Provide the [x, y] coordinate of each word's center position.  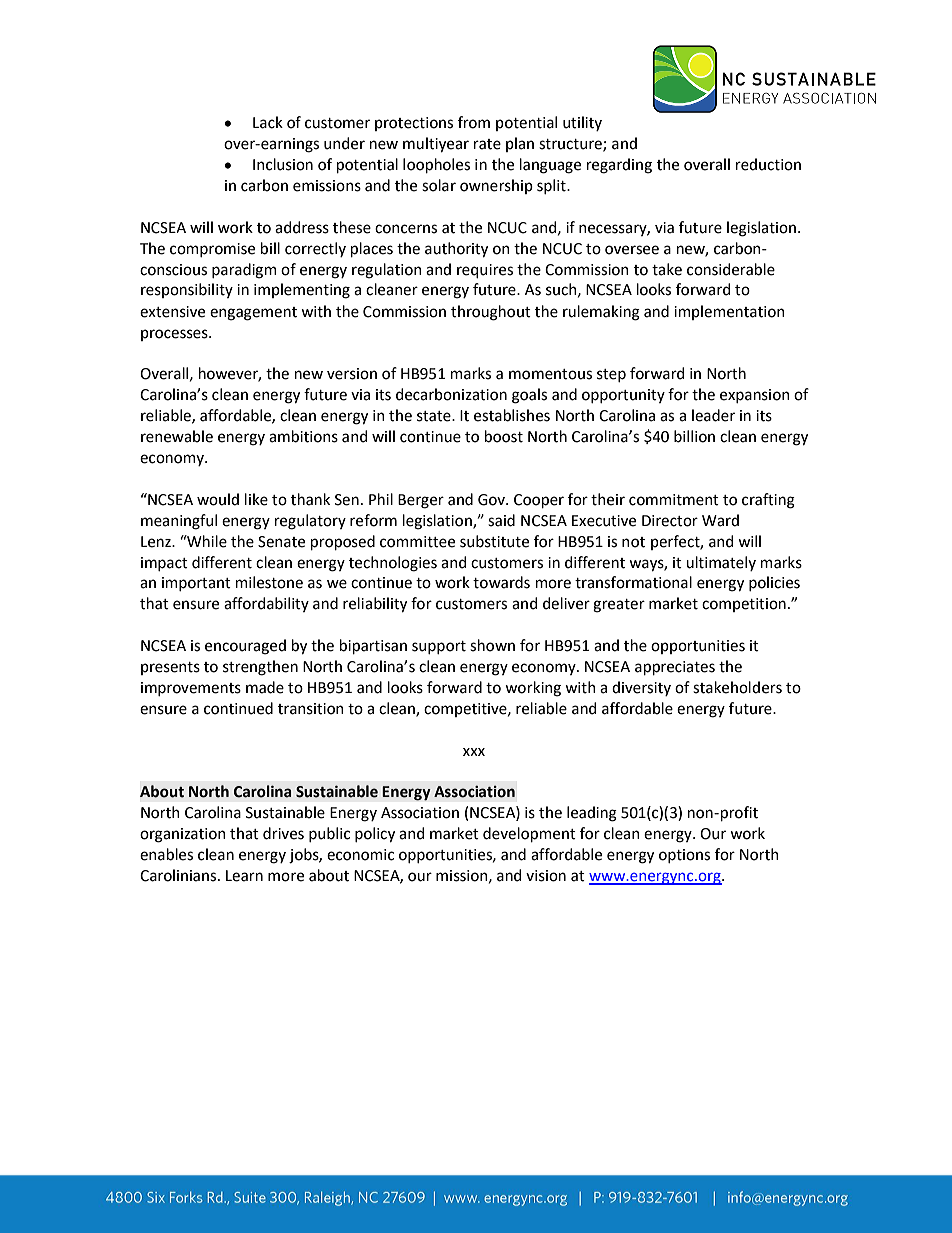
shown [492, 645]
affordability [266, 604]
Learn [244, 876]
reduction [768, 164]
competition [744, 605]
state [435, 416]
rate [487, 144]
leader [713, 415]
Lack [268, 122]
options [684, 856]
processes [175, 335]
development [529, 834]
